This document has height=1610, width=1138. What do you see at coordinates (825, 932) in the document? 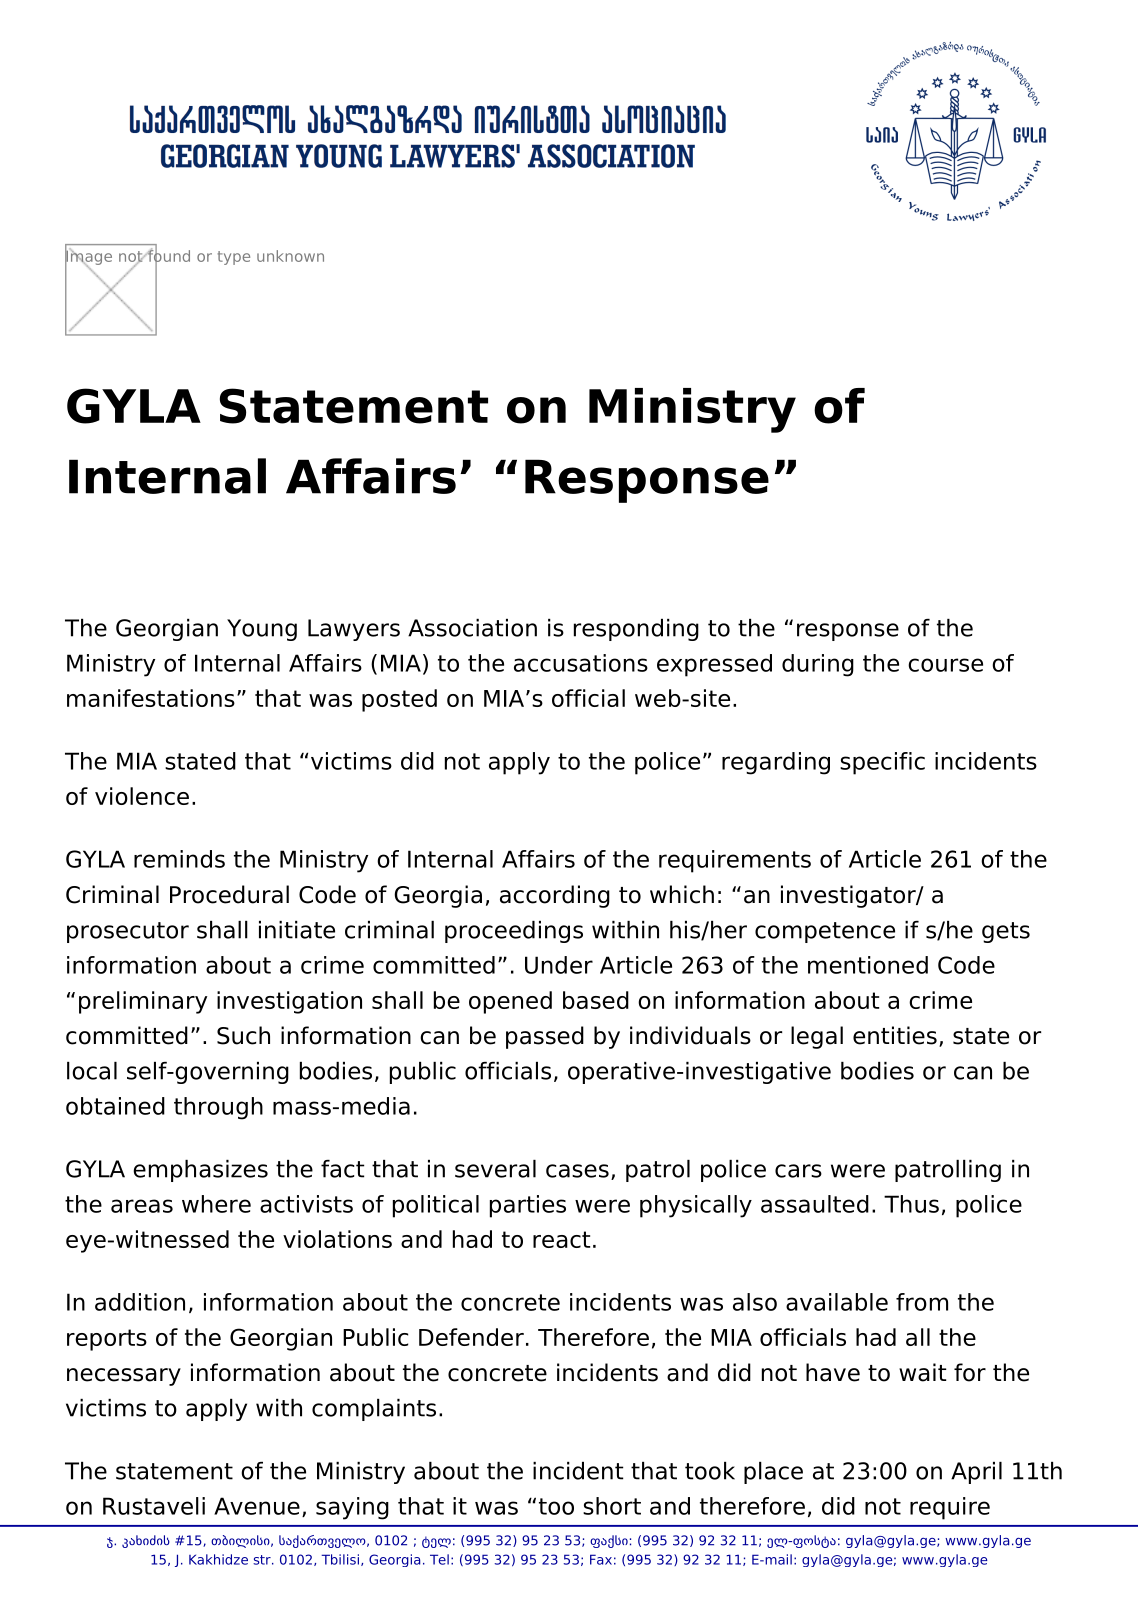
I see `competence` at bounding box center [825, 932].
